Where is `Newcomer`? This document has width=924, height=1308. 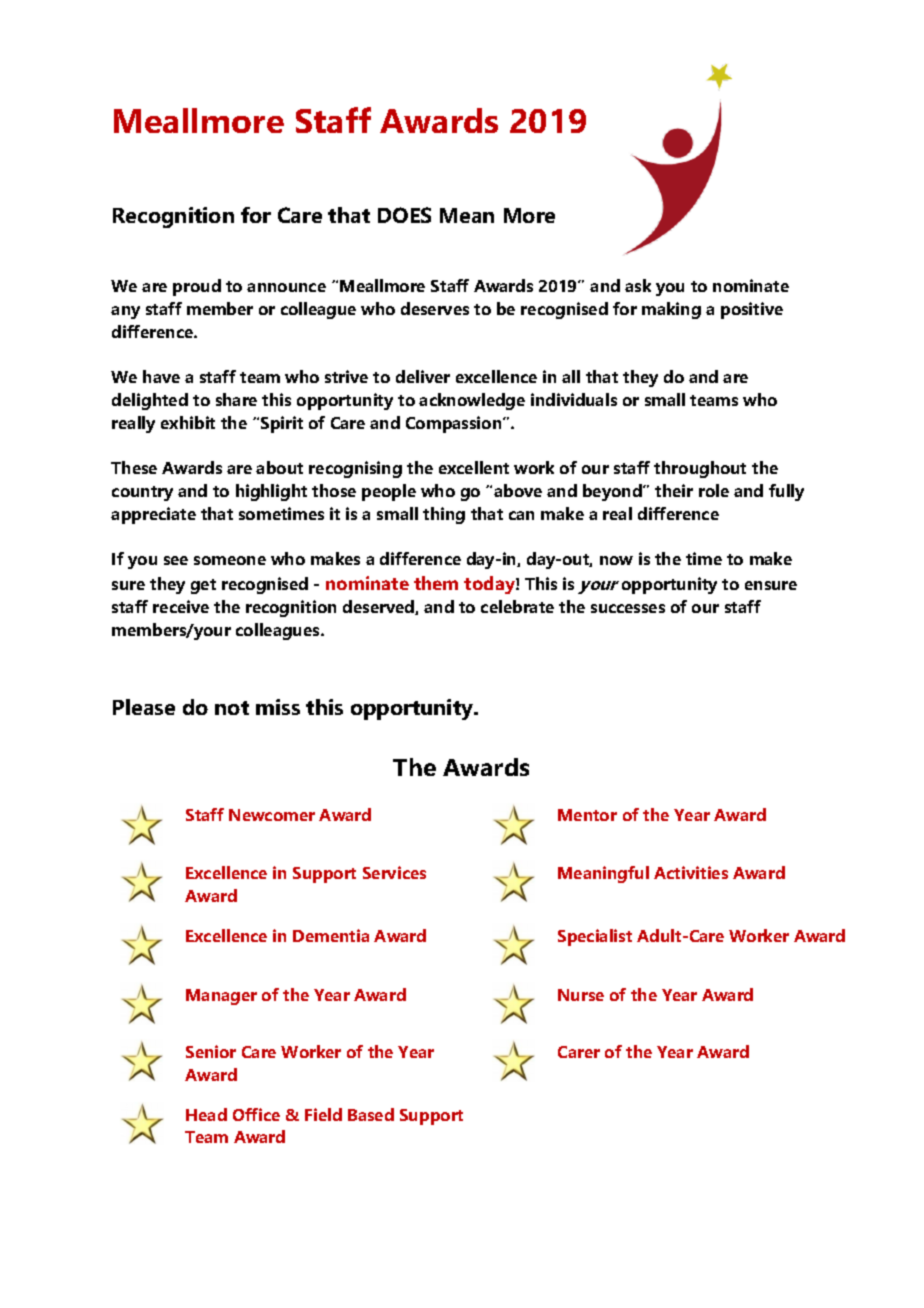
Newcomer is located at coordinates (272, 815).
